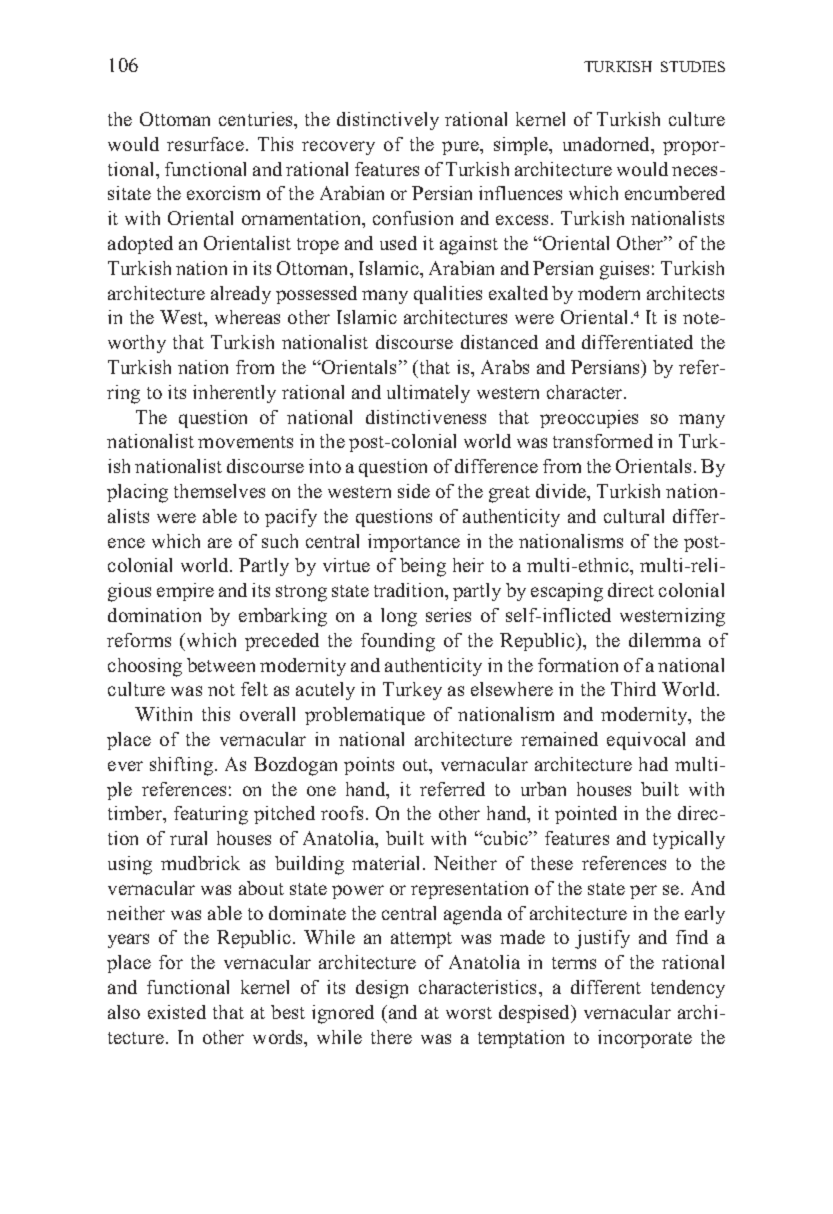 The width and height of the screenshot is (833, 1214). What do you see at coordinates (391, 1037) in the screenshot?
I see `there` at bounding box center [391, 1037].
